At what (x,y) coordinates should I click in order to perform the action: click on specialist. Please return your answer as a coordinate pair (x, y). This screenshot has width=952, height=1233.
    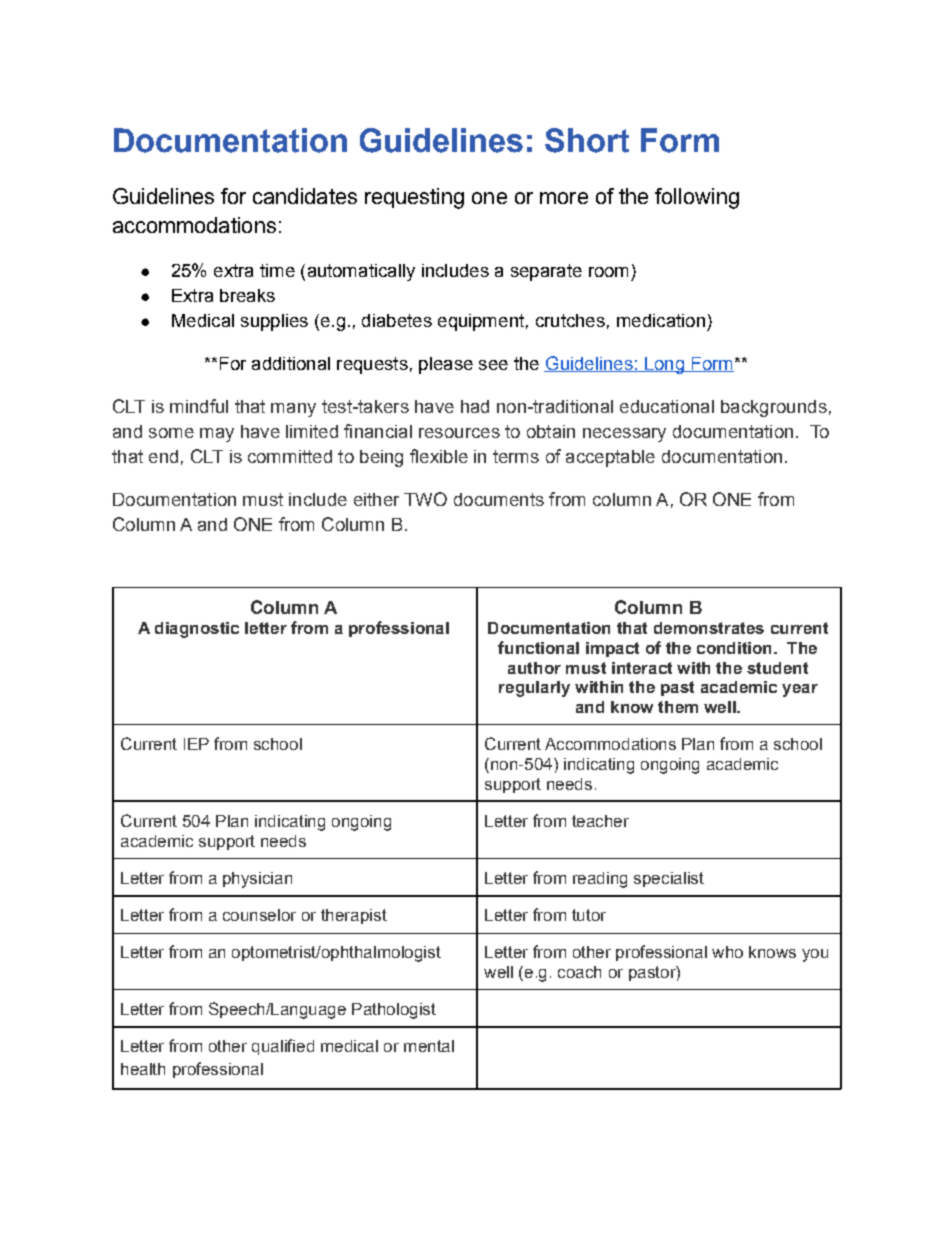
    Looking at the image, I should click on (669, 879).
